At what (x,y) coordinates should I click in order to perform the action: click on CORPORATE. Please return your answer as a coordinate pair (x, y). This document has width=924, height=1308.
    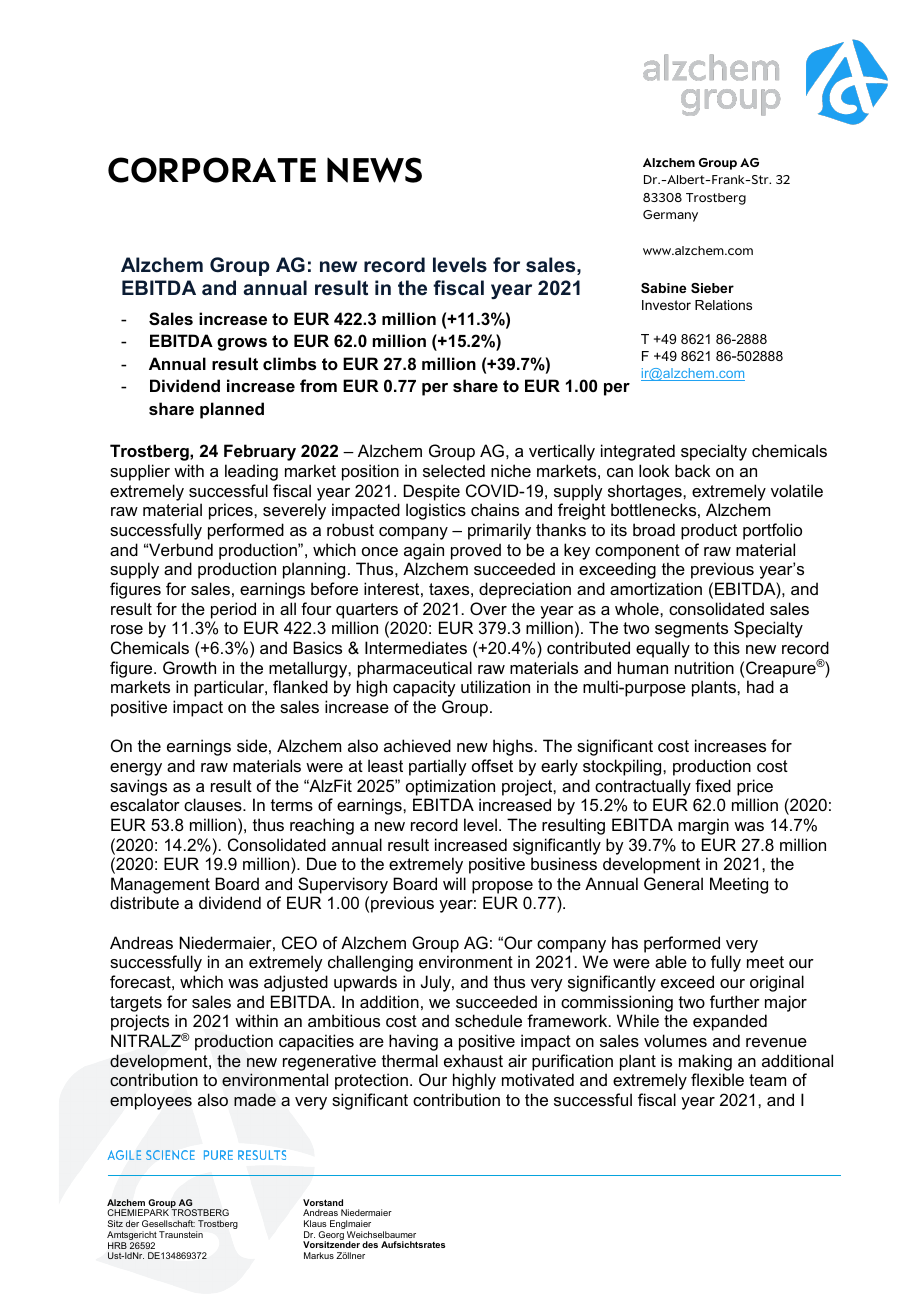
    Looking at the image, I should click on (212, 170).
